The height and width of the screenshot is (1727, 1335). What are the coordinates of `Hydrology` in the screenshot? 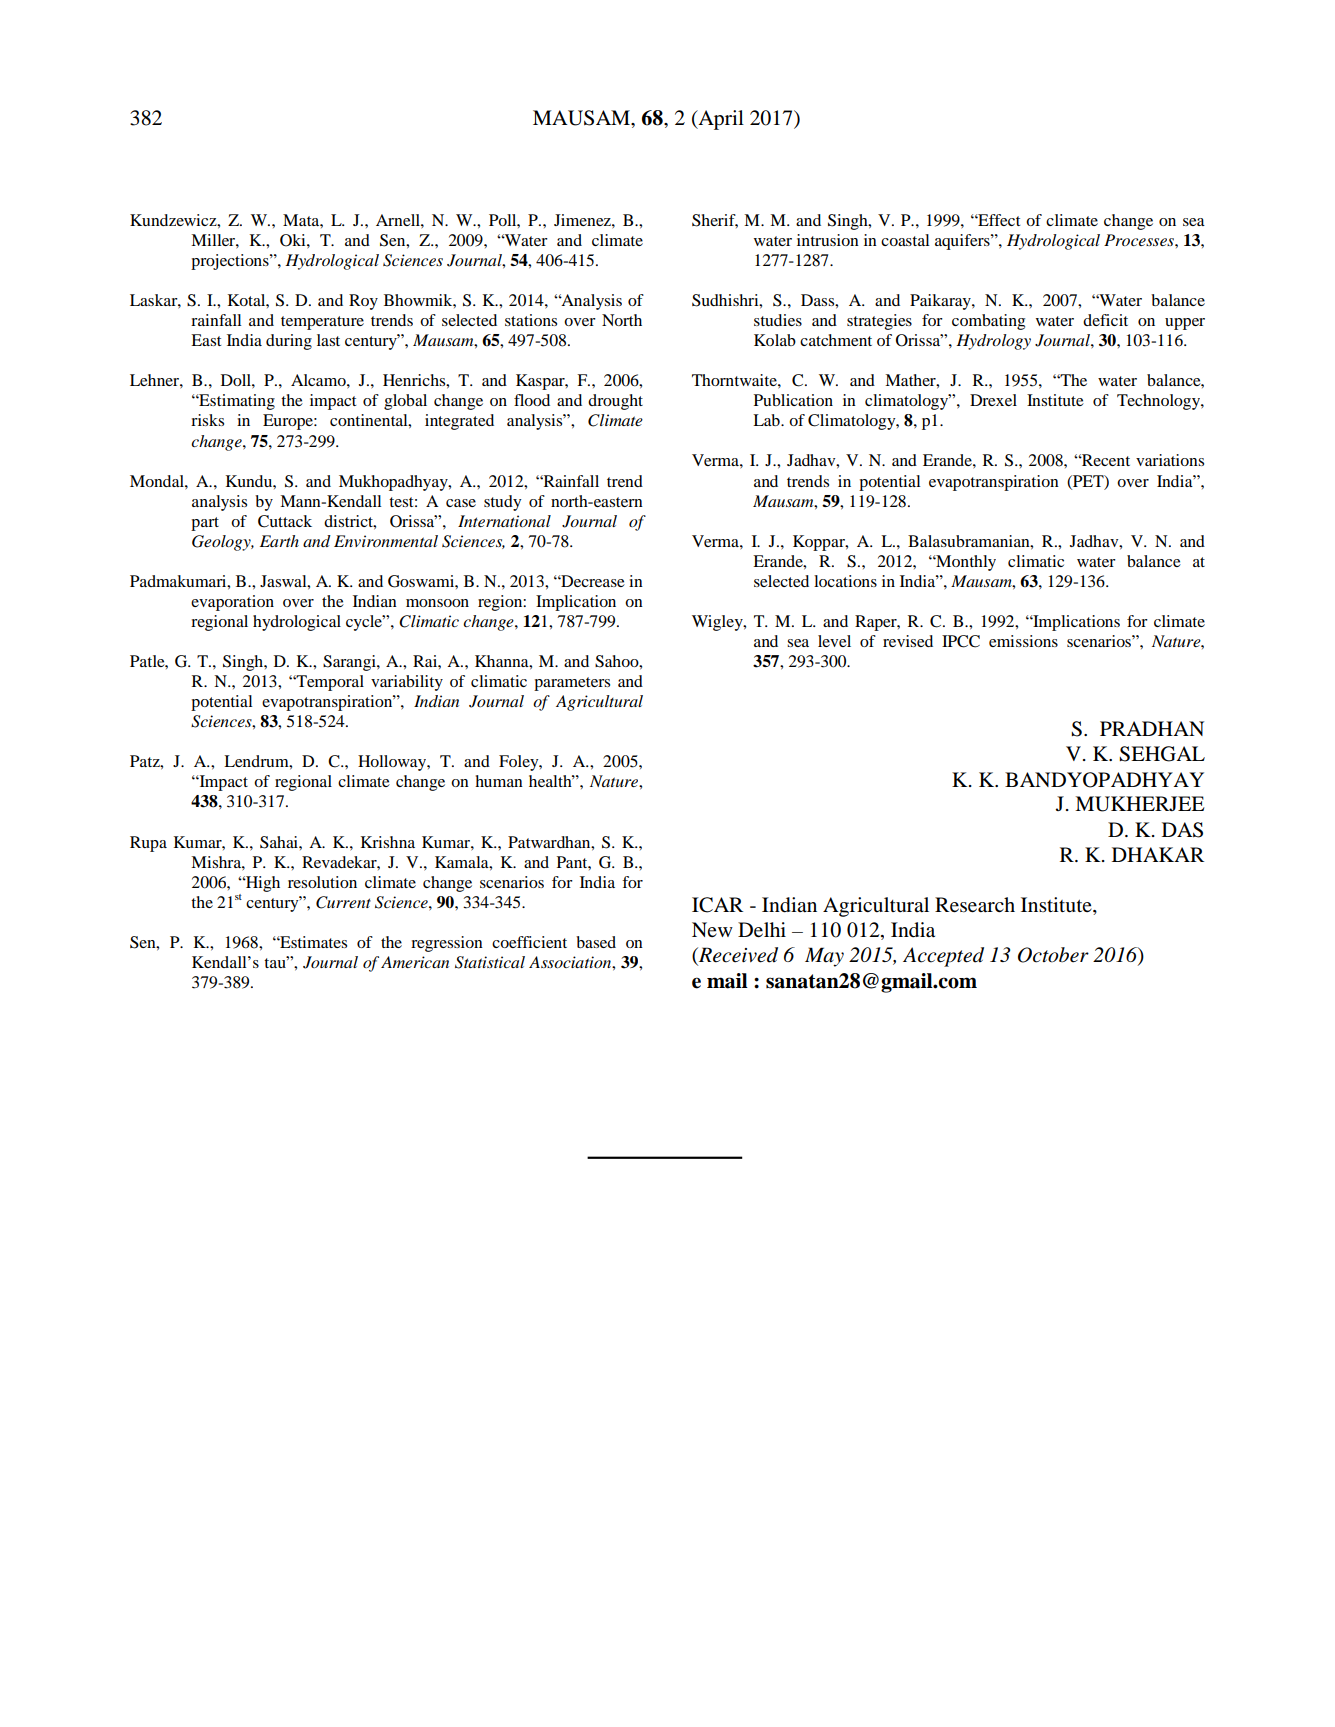 It's located at (993, 342).
